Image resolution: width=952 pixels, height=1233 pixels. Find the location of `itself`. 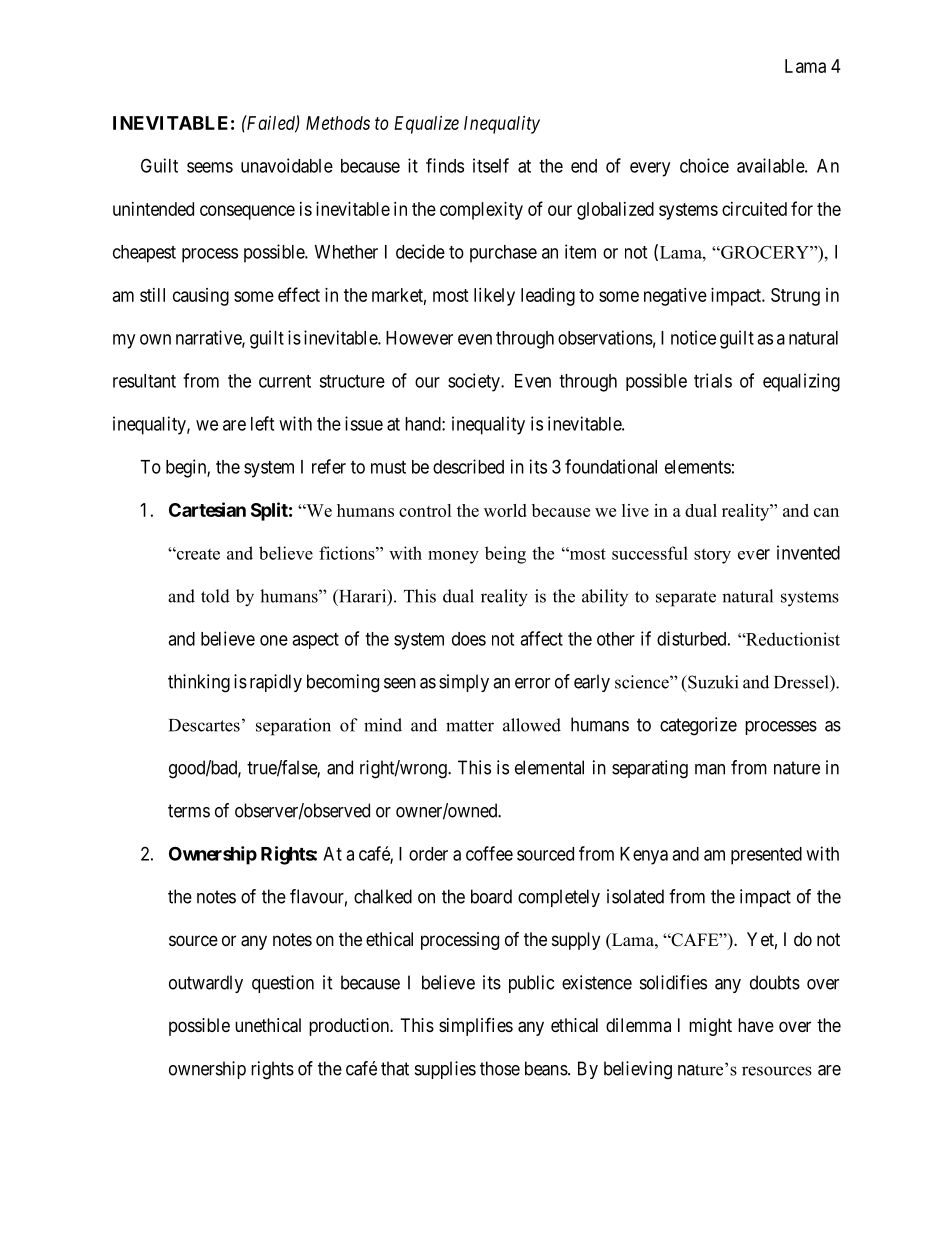

itself is located at coordinates (491, 165).
